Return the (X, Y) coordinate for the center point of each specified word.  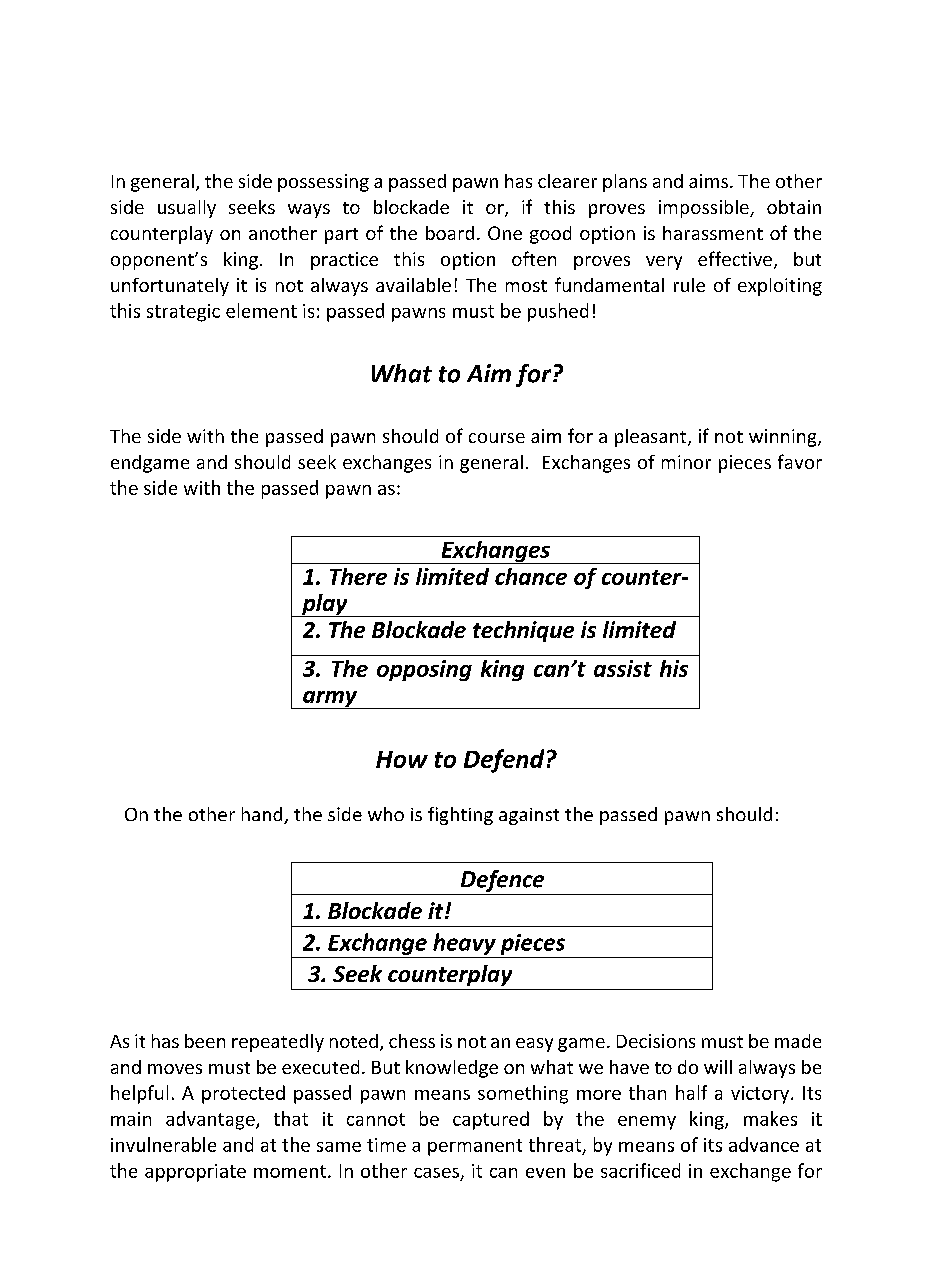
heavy (464, 944)
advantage (211, 1120)
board (450, 233)
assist (623, 668)
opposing (424, 670)
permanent (475, 1147)
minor (686, 462)
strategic (183, 313)
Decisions (656, 1041)
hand (263, 815)
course (497, 438)
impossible (705, 209)
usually (187, 209)
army (330, 700)
